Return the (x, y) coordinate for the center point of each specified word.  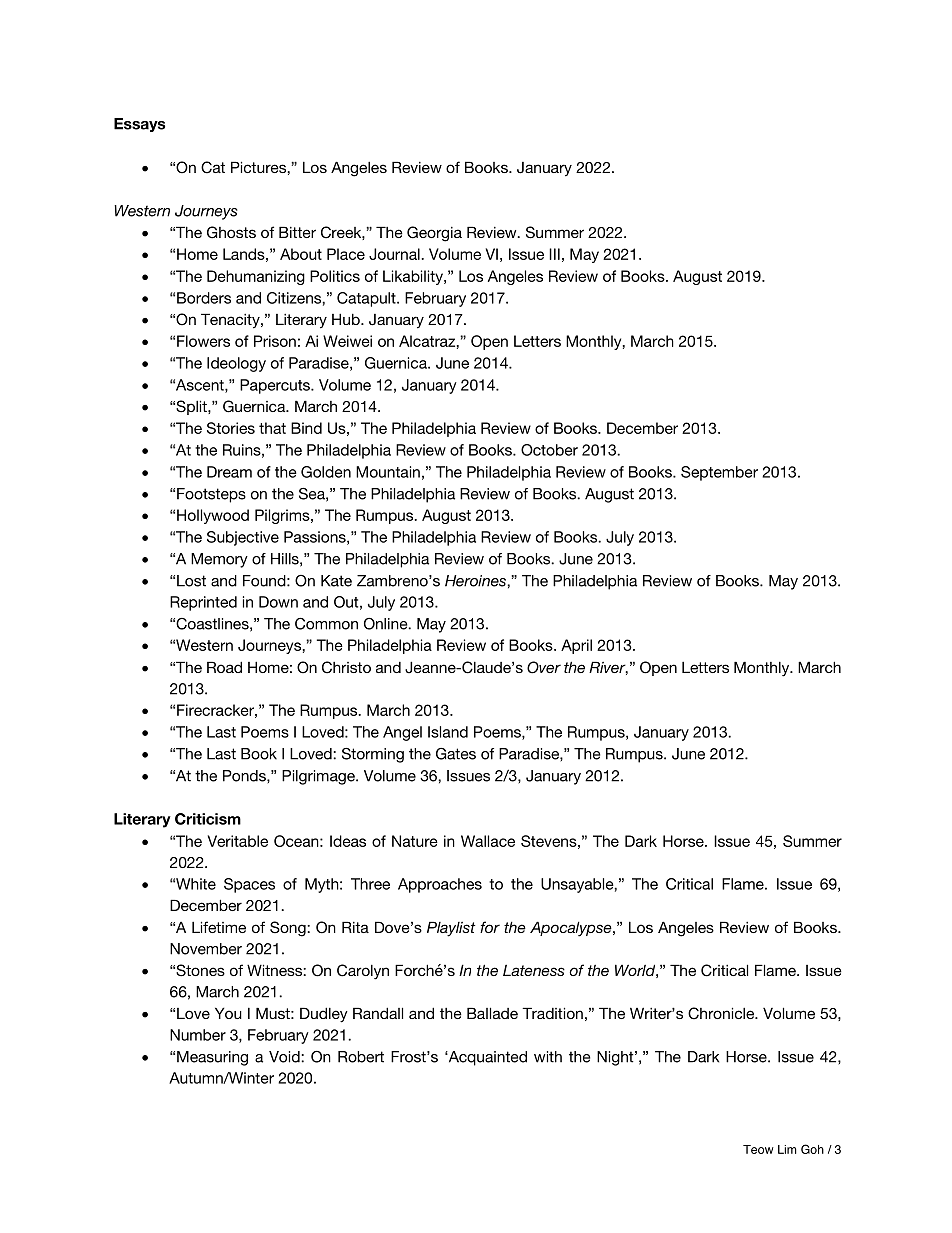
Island (448, 732)
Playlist (451, 929)
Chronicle (722, 1013)
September (719, 473)
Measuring (212, 1058)
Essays (139, 125)
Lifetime (219, 927)
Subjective (243, 538)
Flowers (203, 341)
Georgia (434, 234)
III (554, 254)
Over (544, 667)
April (576, 646)
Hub (347, 319)
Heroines (476, 581)
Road (224, 667)
